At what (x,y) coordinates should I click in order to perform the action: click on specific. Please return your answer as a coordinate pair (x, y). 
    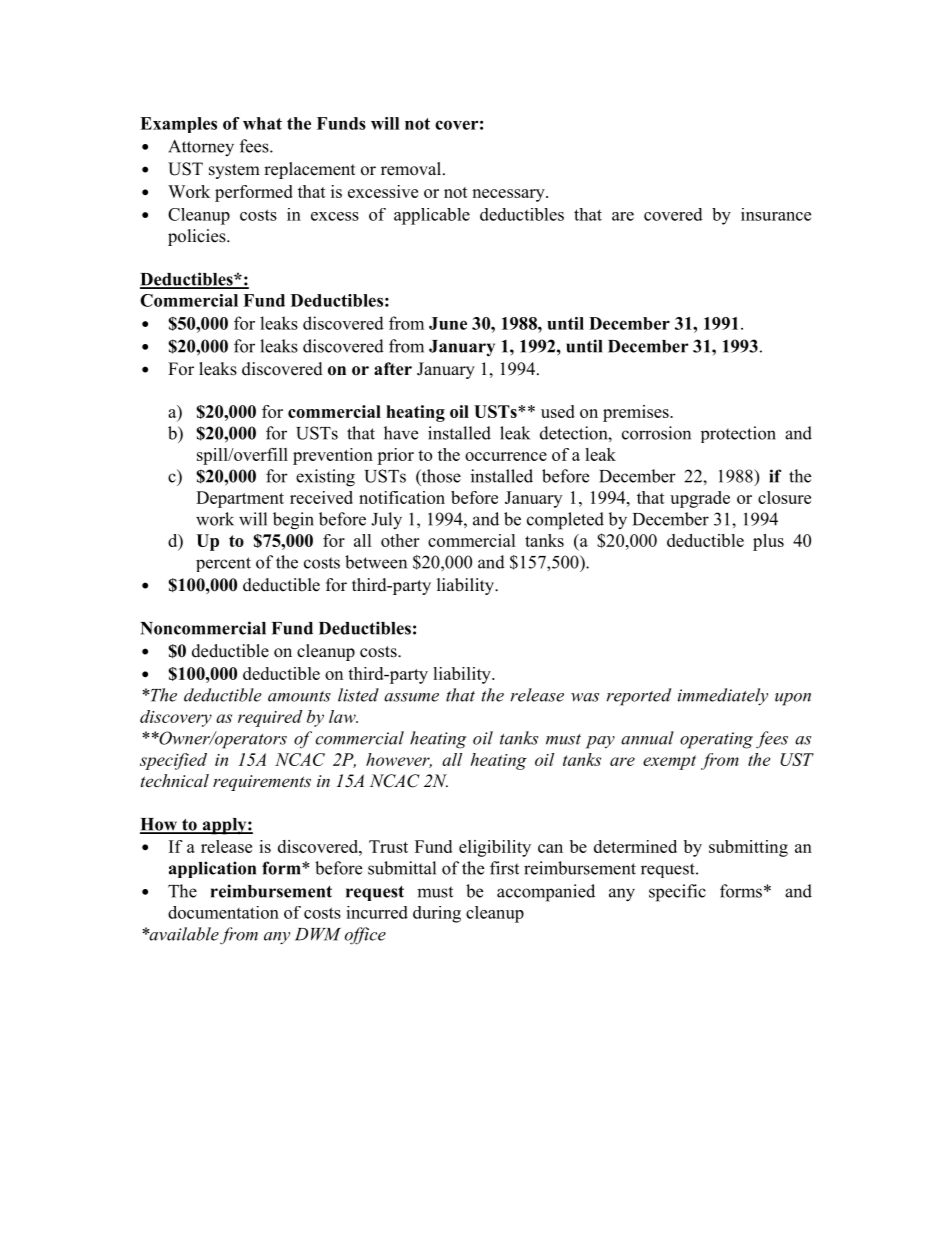
    Looking at the image, I should click on (677, 893).
